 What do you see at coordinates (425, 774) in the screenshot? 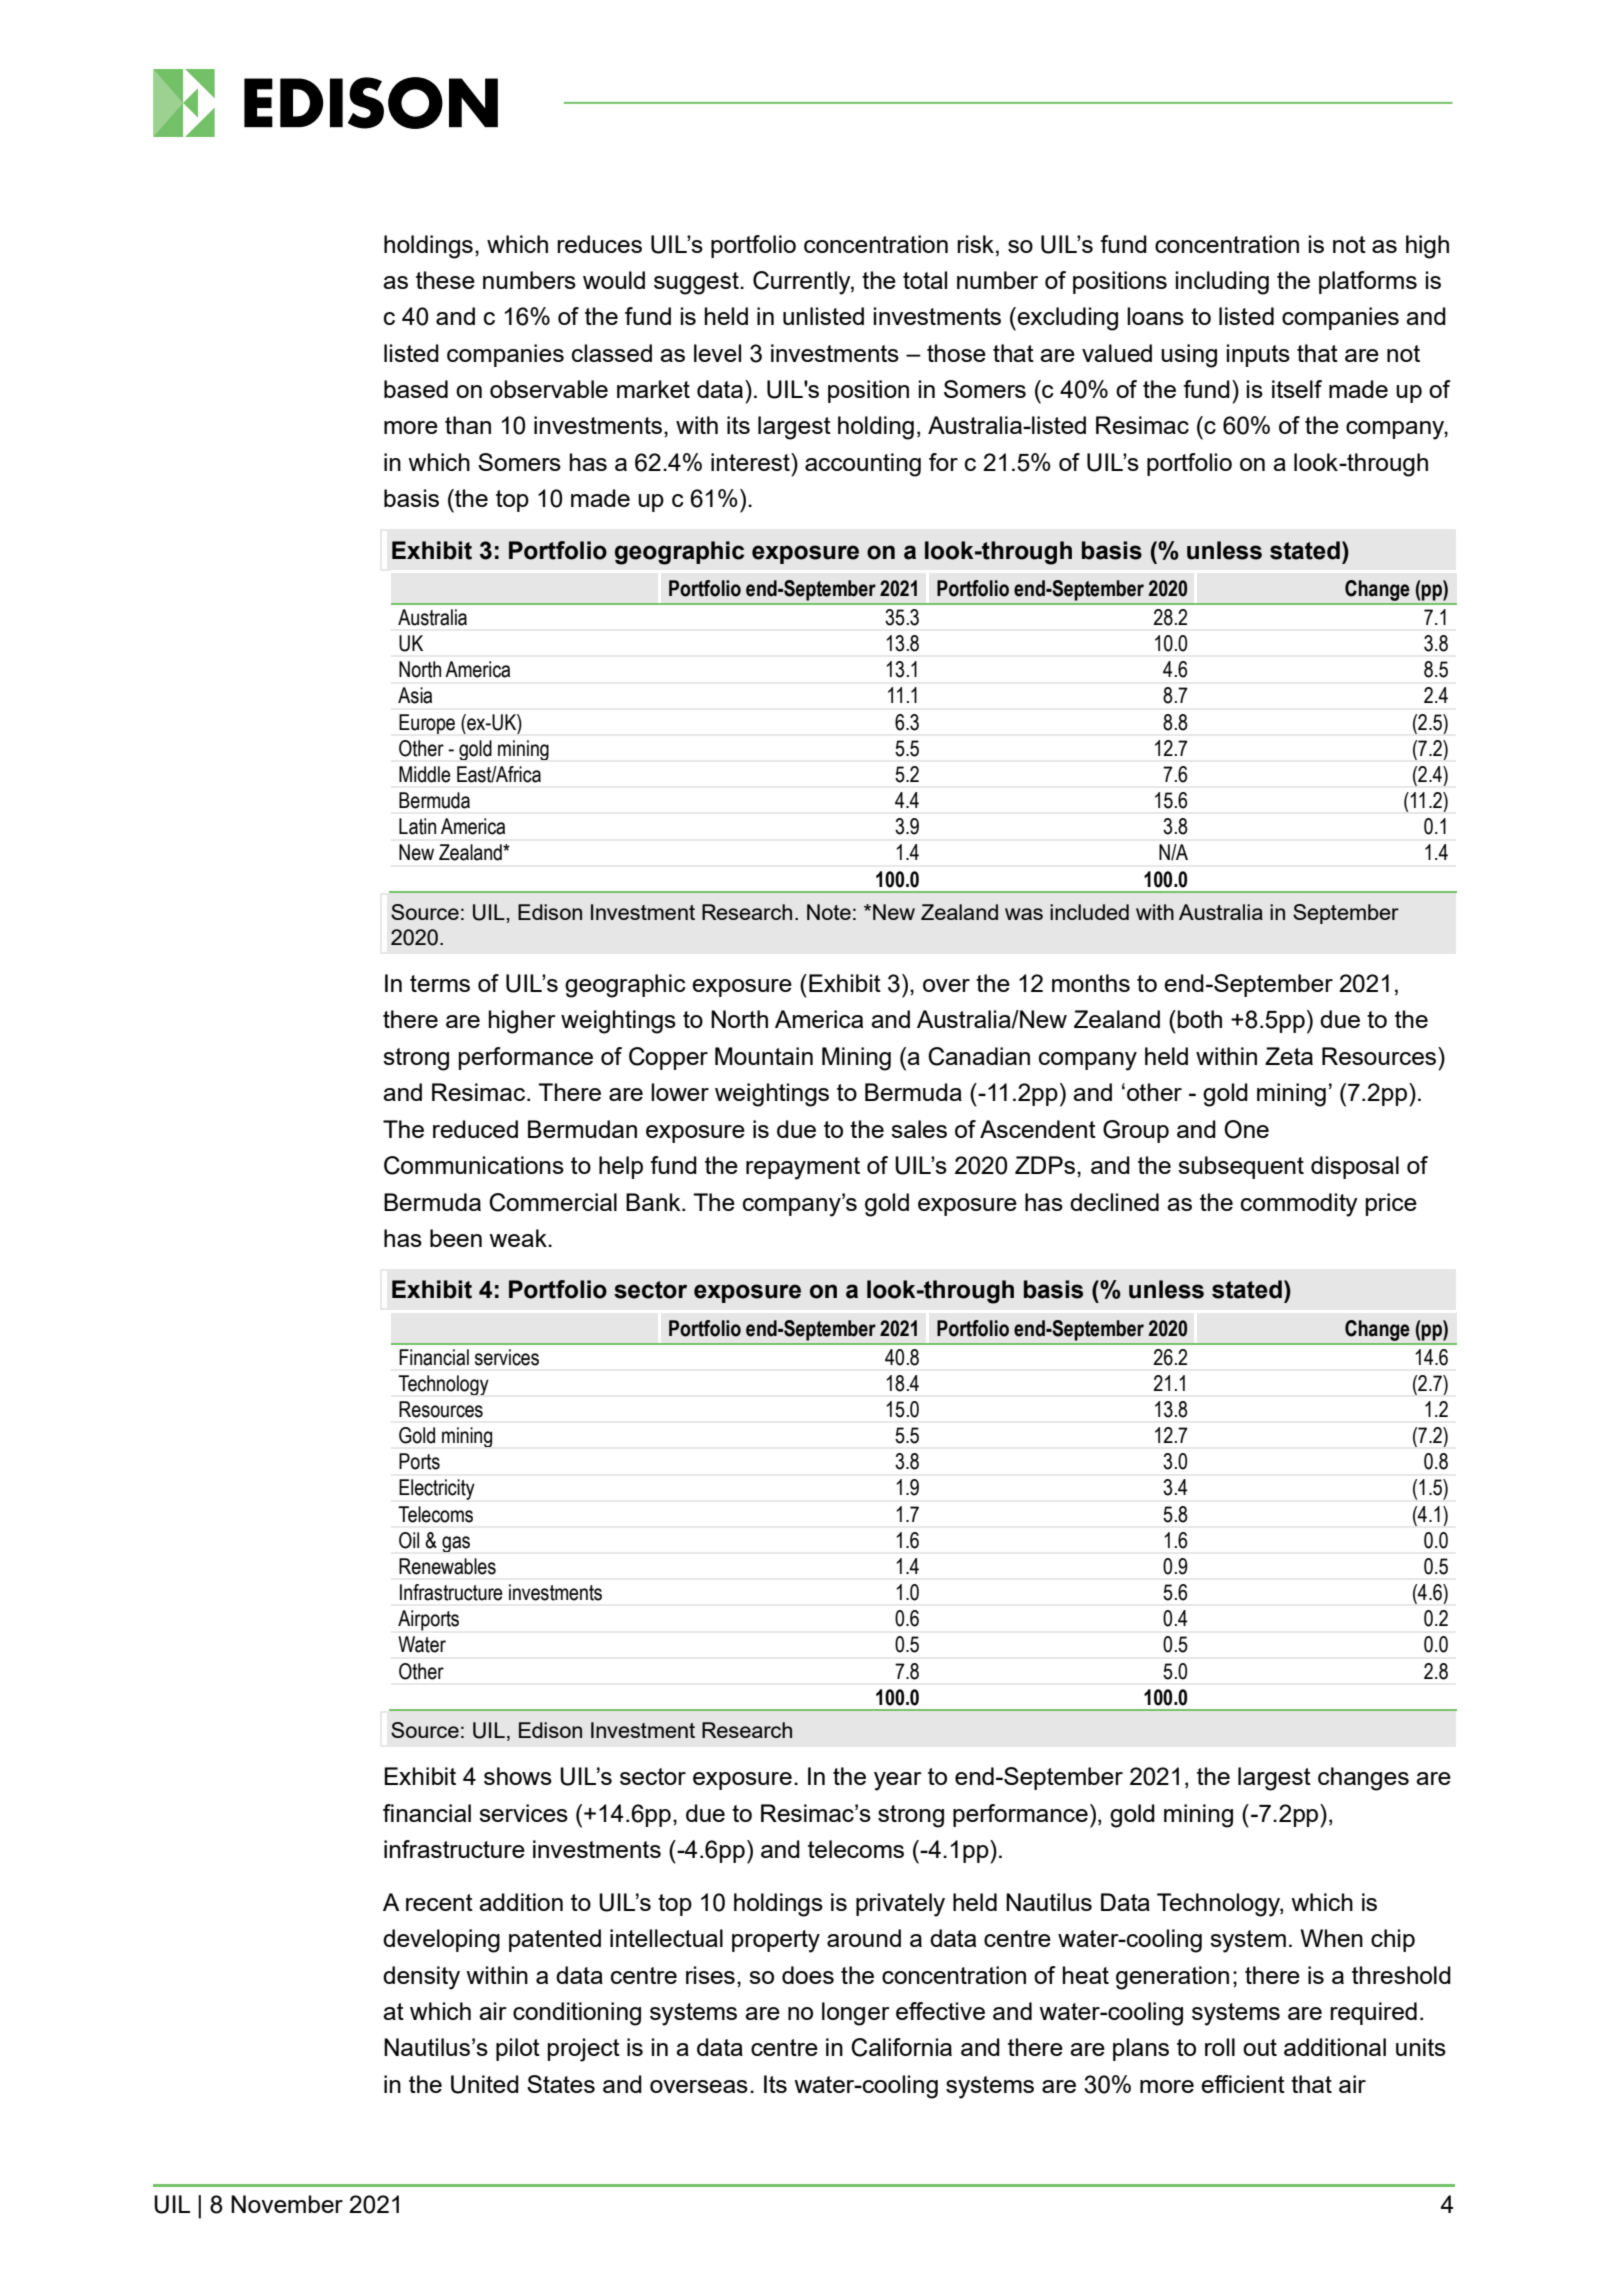
I see `Middle` at bounding box center [425, 774].
